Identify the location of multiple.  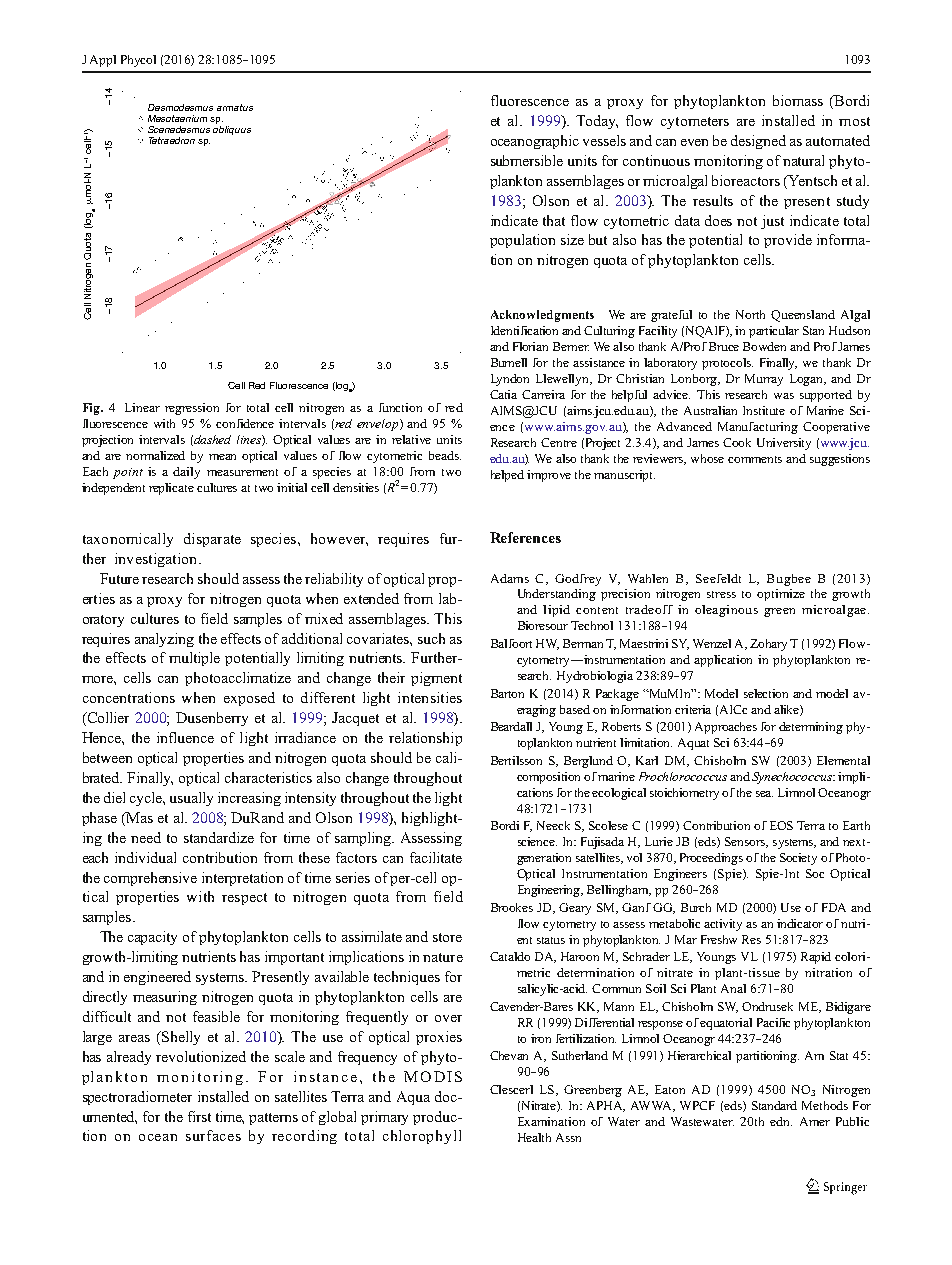
(194, 659).
